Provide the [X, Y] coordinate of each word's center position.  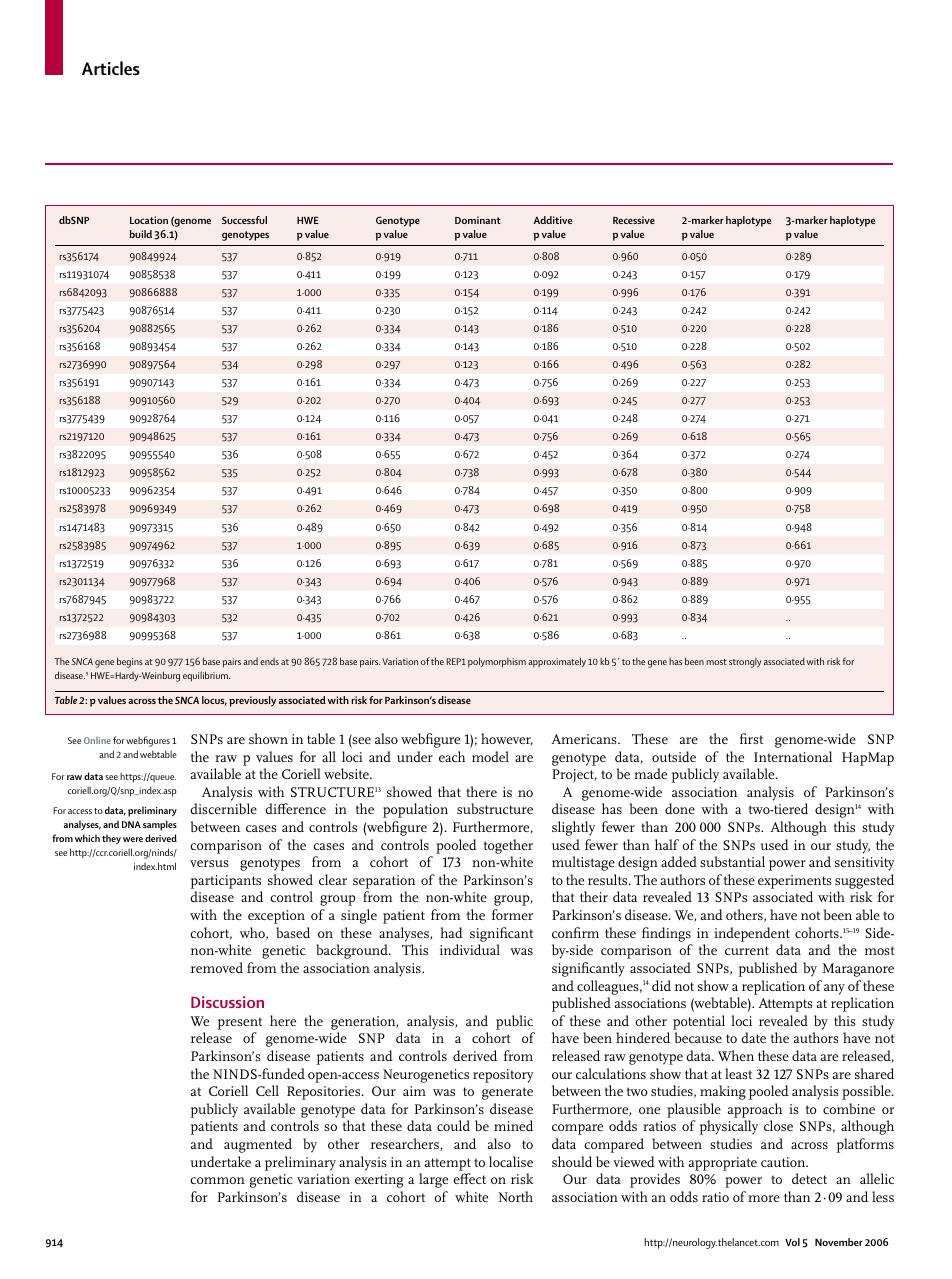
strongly [745, 663]
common [217, 1180]
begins [130, 662]
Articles [111, 68]
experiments [795, 882]
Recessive [634, 220]
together [508, 846]
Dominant [478, 220]
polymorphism [497, 662]
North [515, 1196]
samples [160, 825]
